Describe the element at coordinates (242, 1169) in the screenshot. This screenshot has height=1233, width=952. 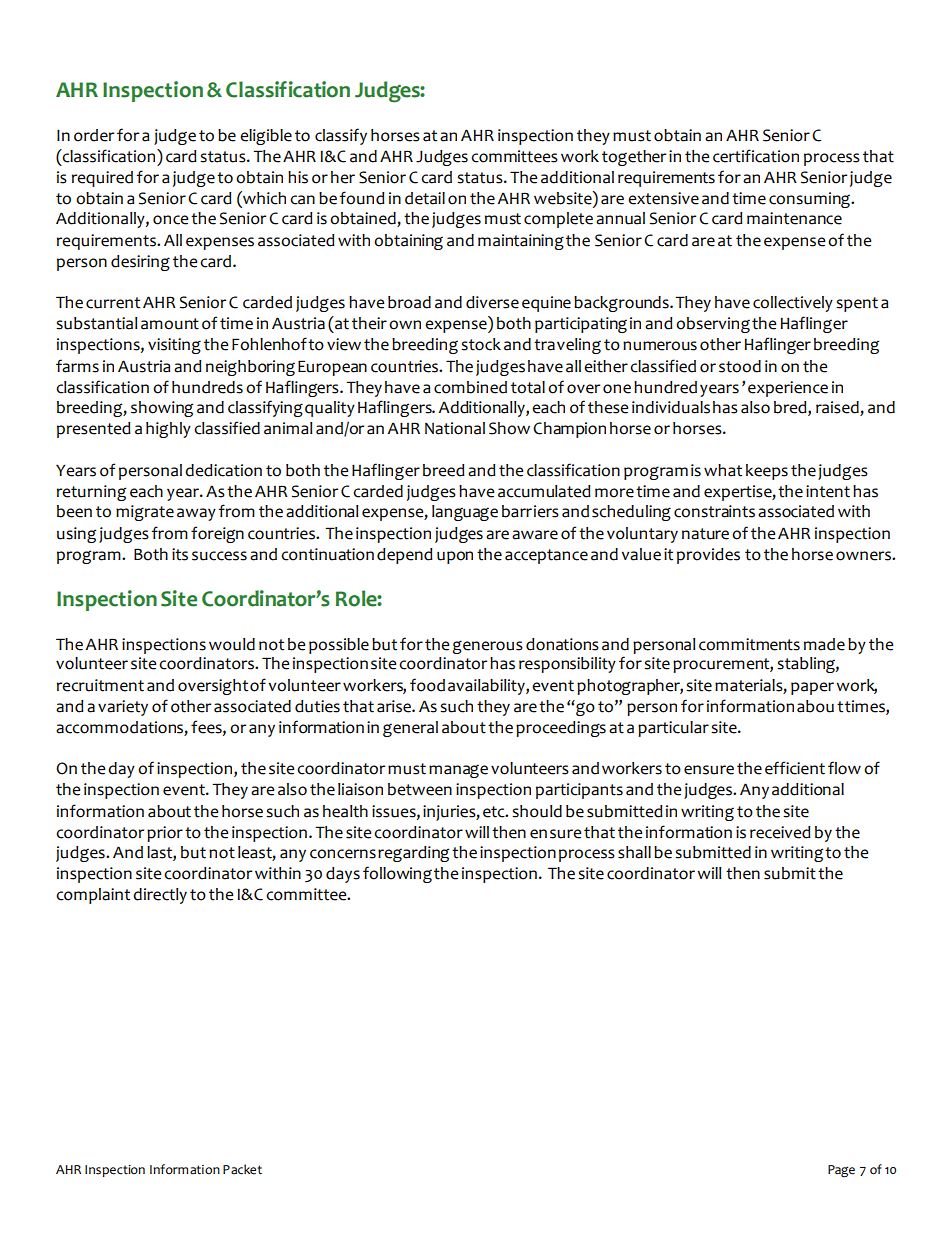
I see `Packet` at that location.
